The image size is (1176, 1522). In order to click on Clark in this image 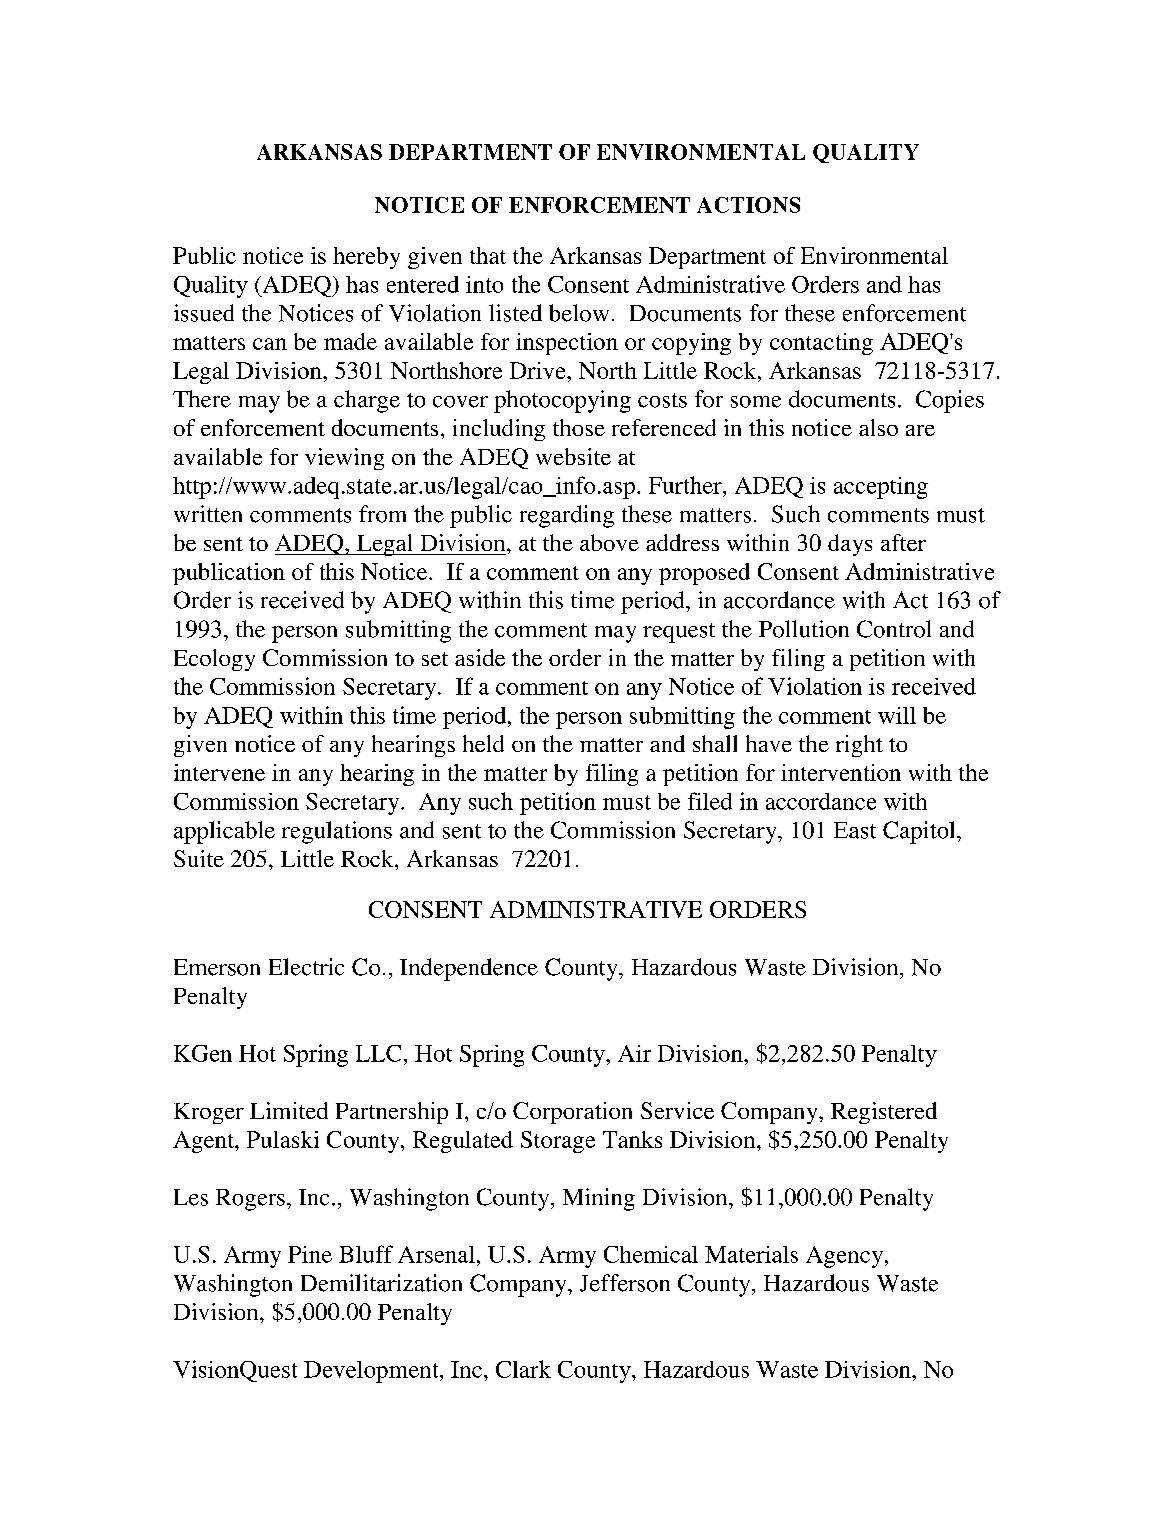, I will do `click(523, 1369)`.
